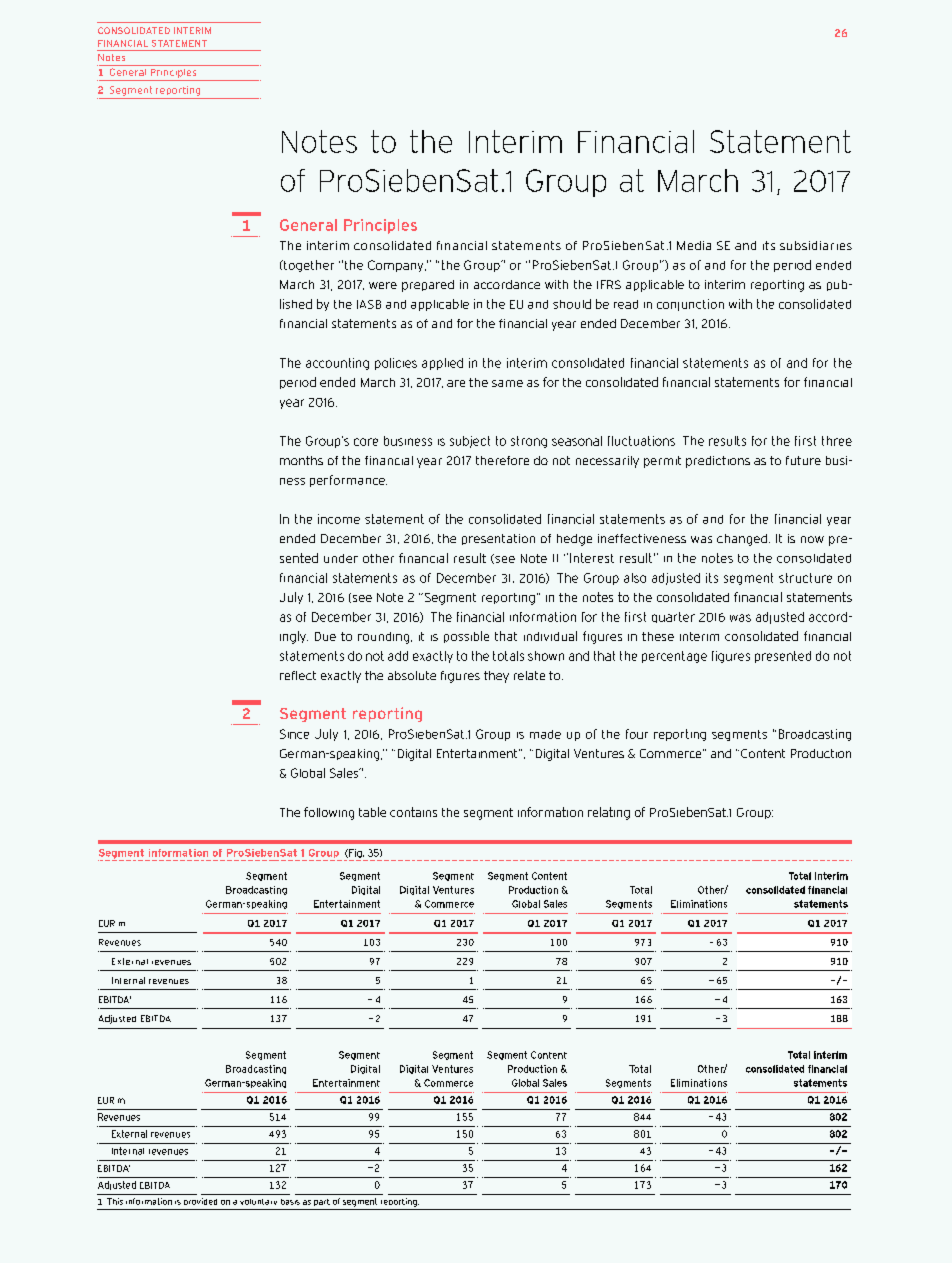  Describe the element at coordinates (115, 1201) in the page. I see `This` at that location.
